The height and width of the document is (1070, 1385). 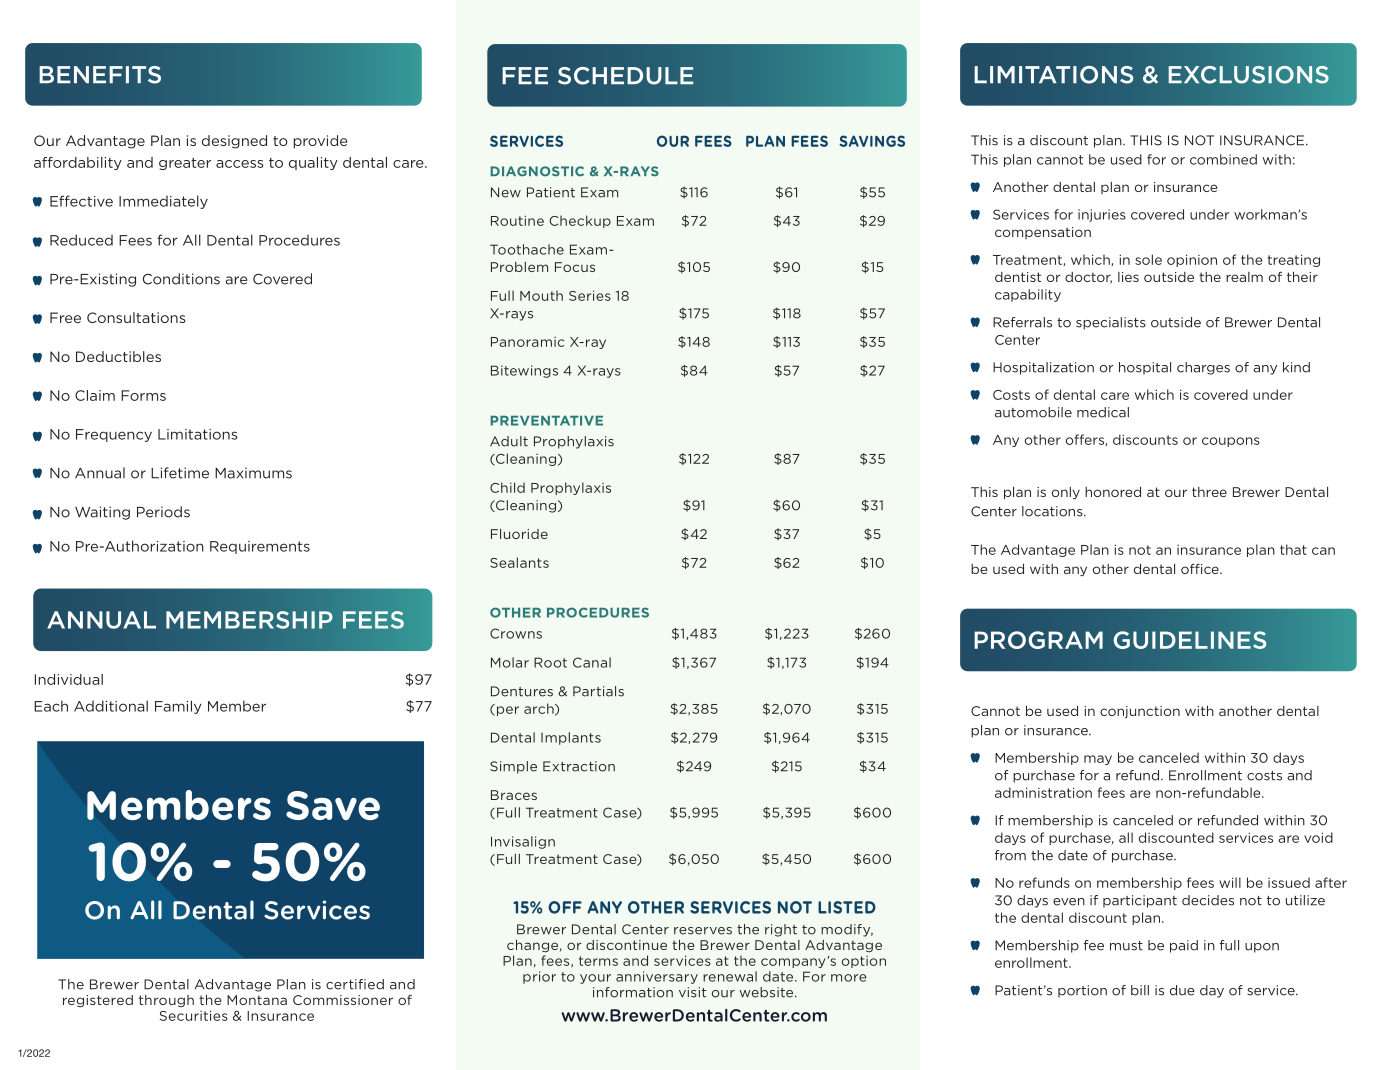 I want to click on Family, so click(x=178, y=707).
